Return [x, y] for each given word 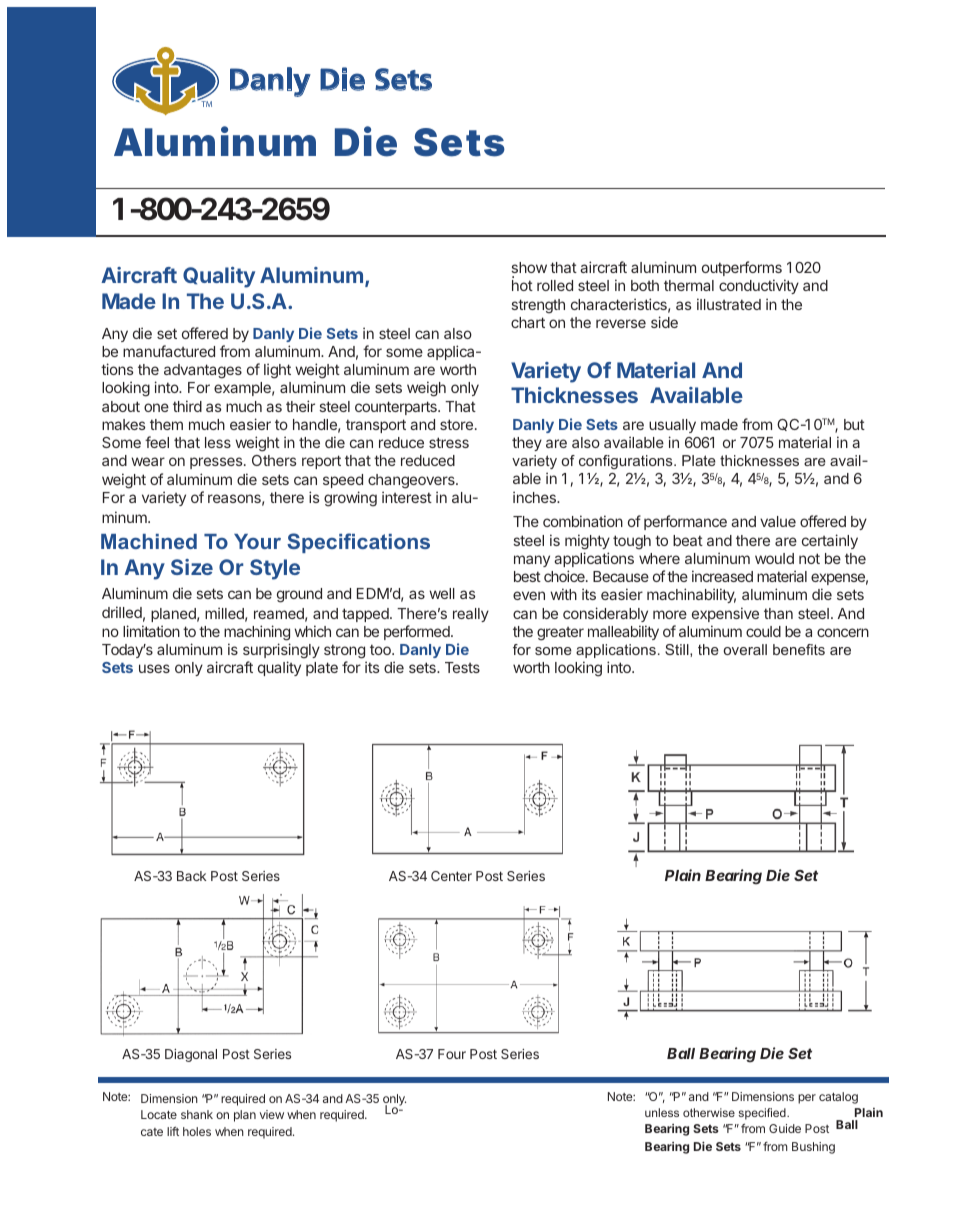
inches [535, 497]
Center [451, 876]
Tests [462, 667]
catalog [838, 1098]
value [778, 521]
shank [197, 1114]
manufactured [169, 351]
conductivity [759, 286]
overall [745, 649]
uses [154, 668]
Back [191, 876]
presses [217, 463]
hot [522, 285]
